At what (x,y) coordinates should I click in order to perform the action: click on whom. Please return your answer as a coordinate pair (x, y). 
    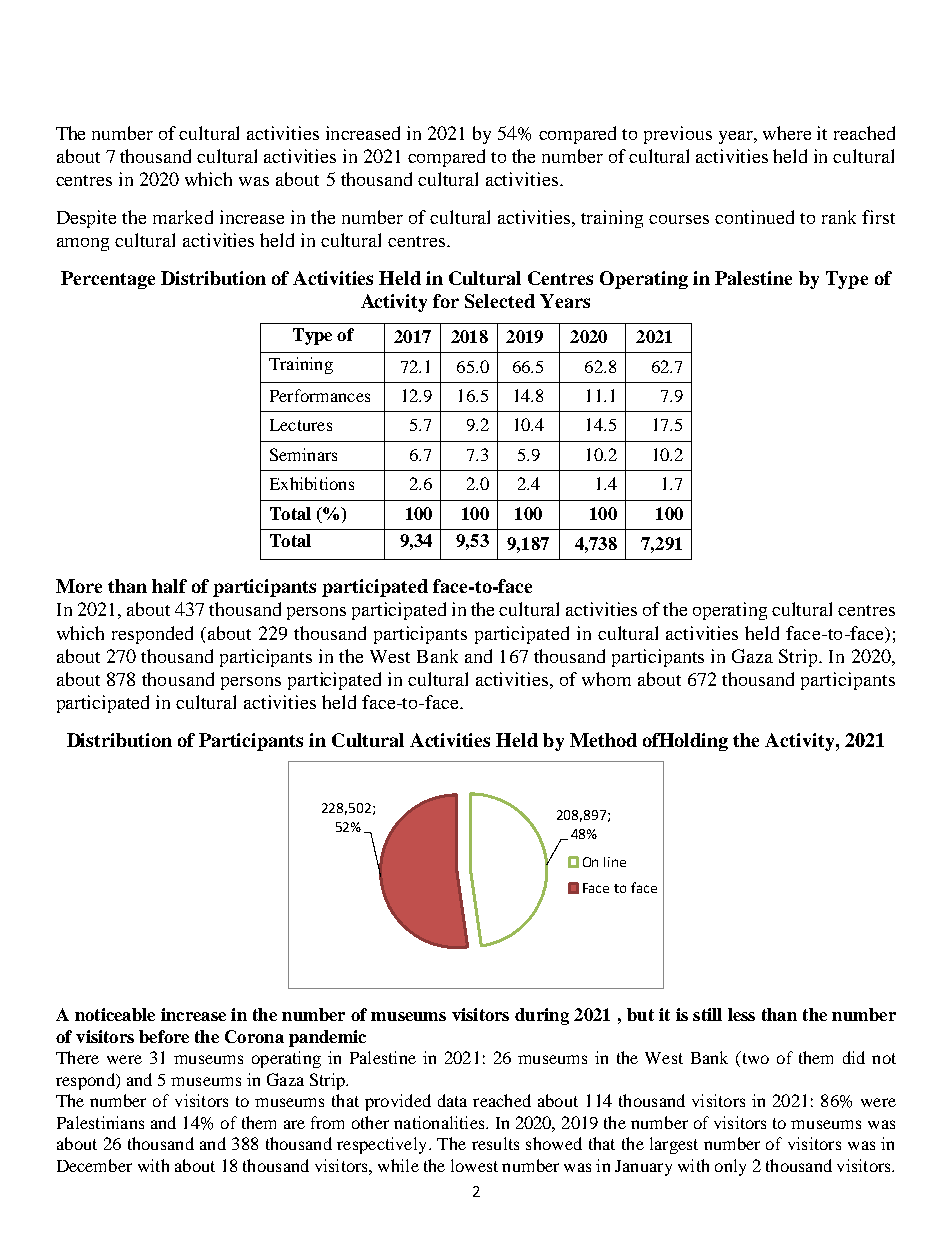
    Looking at the image, I should click on (606, 679).
